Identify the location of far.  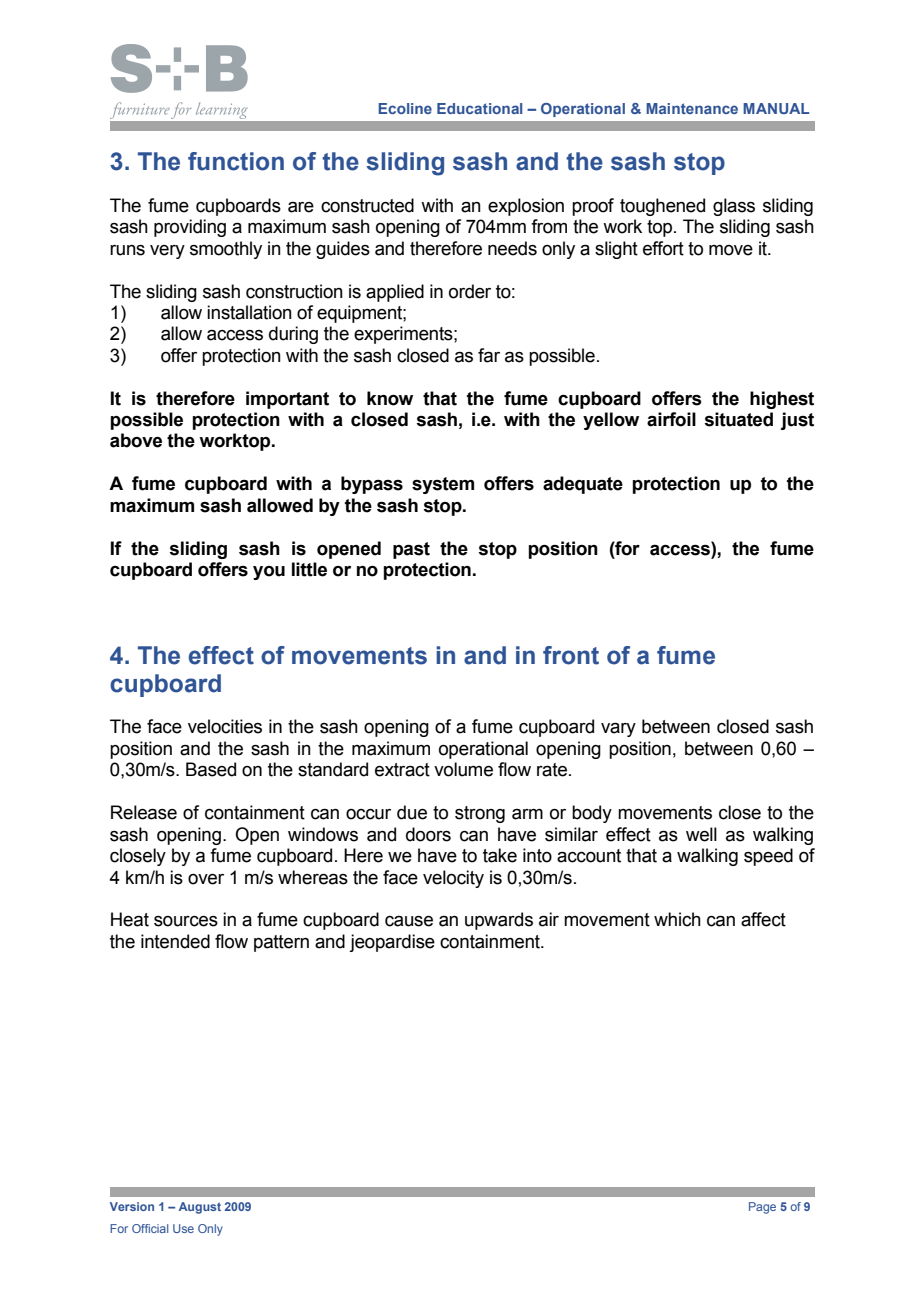
(489, 355).
